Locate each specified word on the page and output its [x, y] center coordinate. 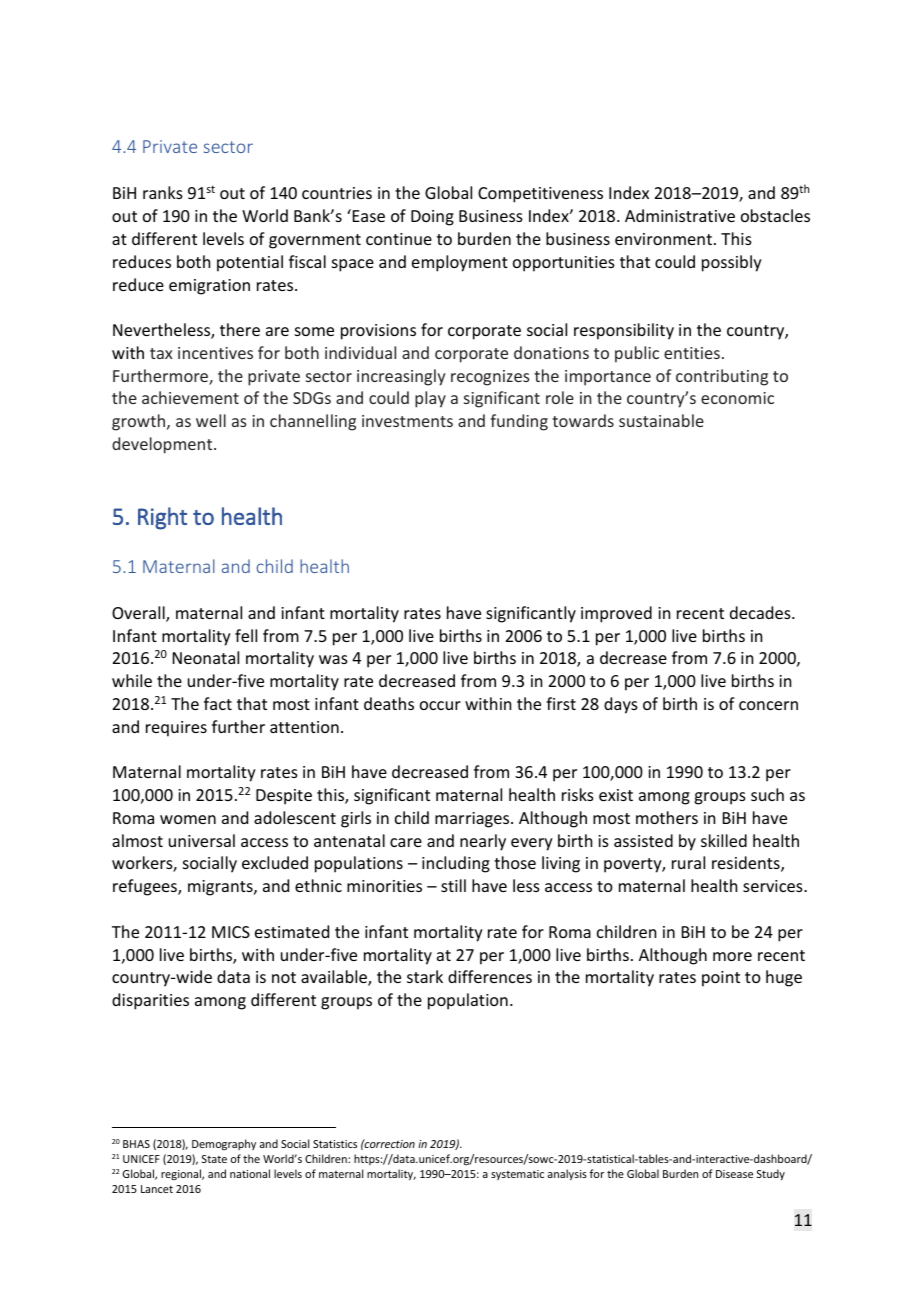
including [456, 864]
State [214, 1159]
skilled [724, 840]
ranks [163, 192]
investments [407, 421]
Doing [432, 218]
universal [202, 840]
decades [761, 612]
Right [162, 518]
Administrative [680, 215]
